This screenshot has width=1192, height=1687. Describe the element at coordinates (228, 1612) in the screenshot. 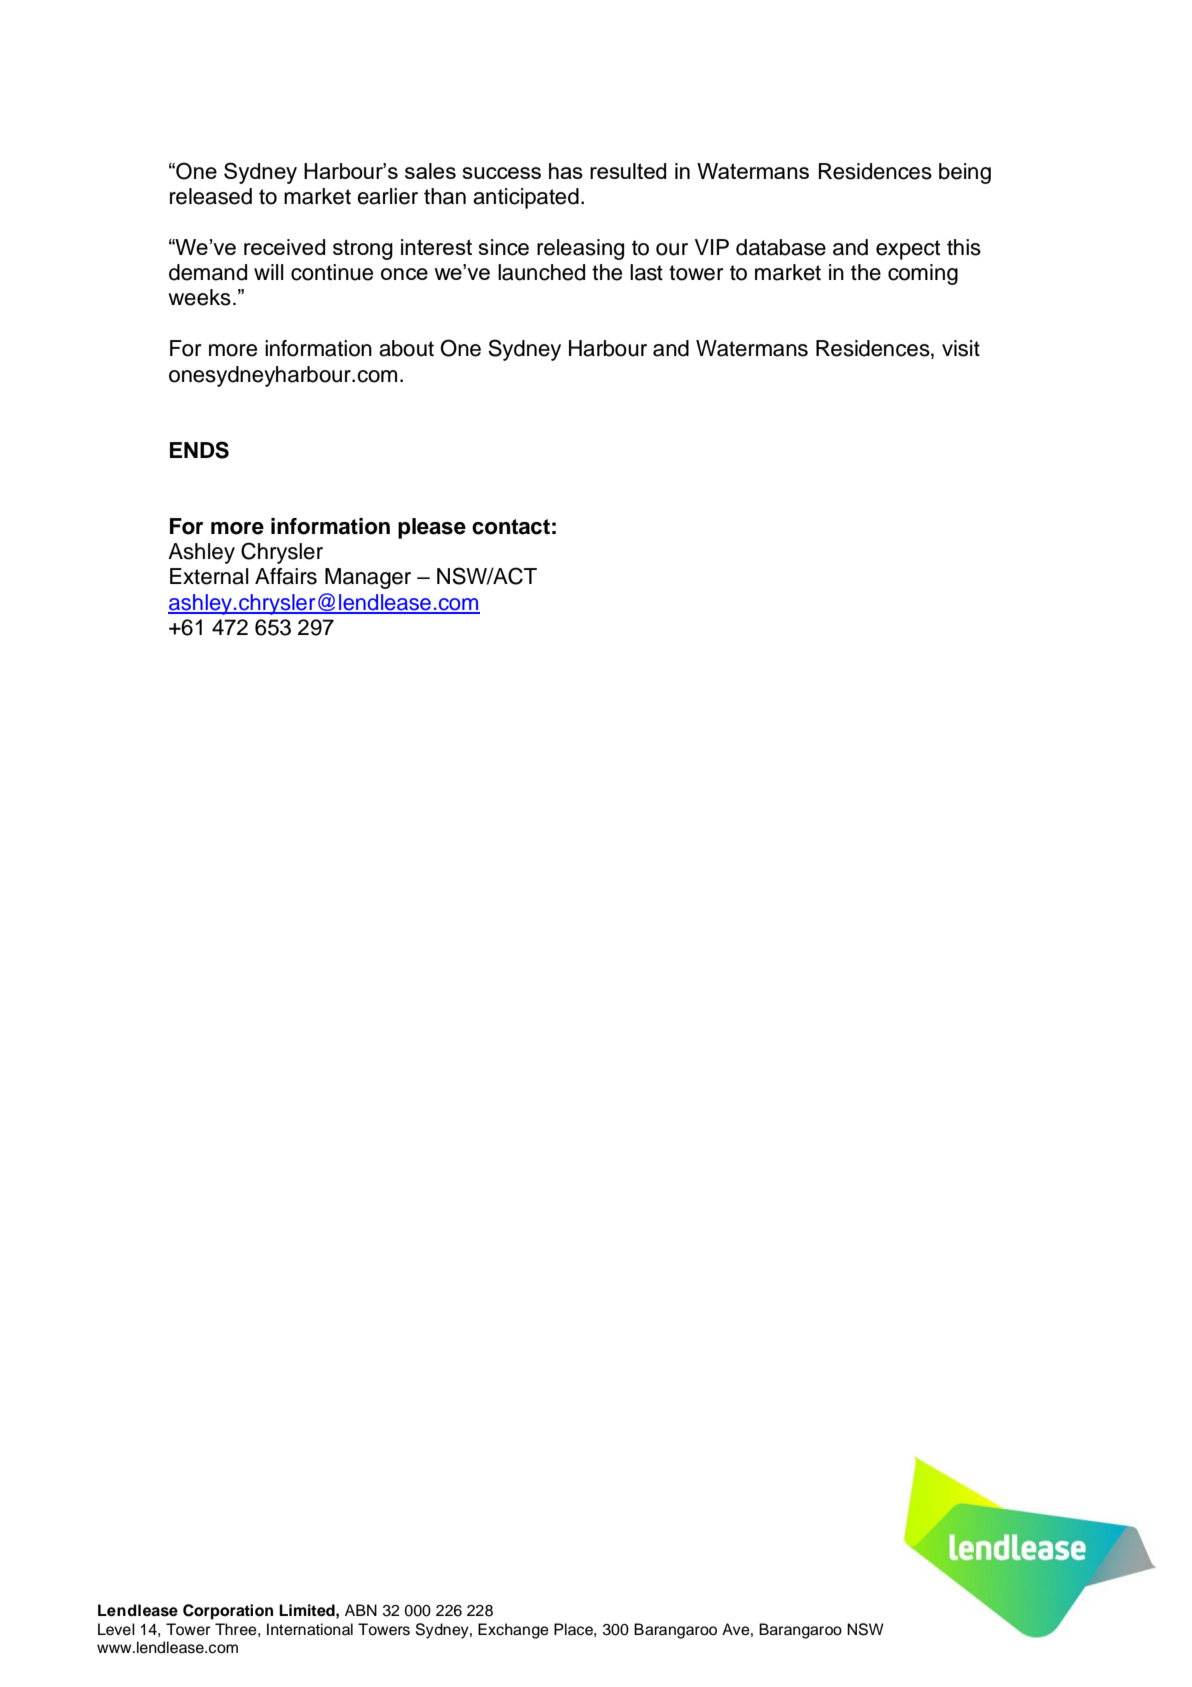

I see `Corporation` at that location.
